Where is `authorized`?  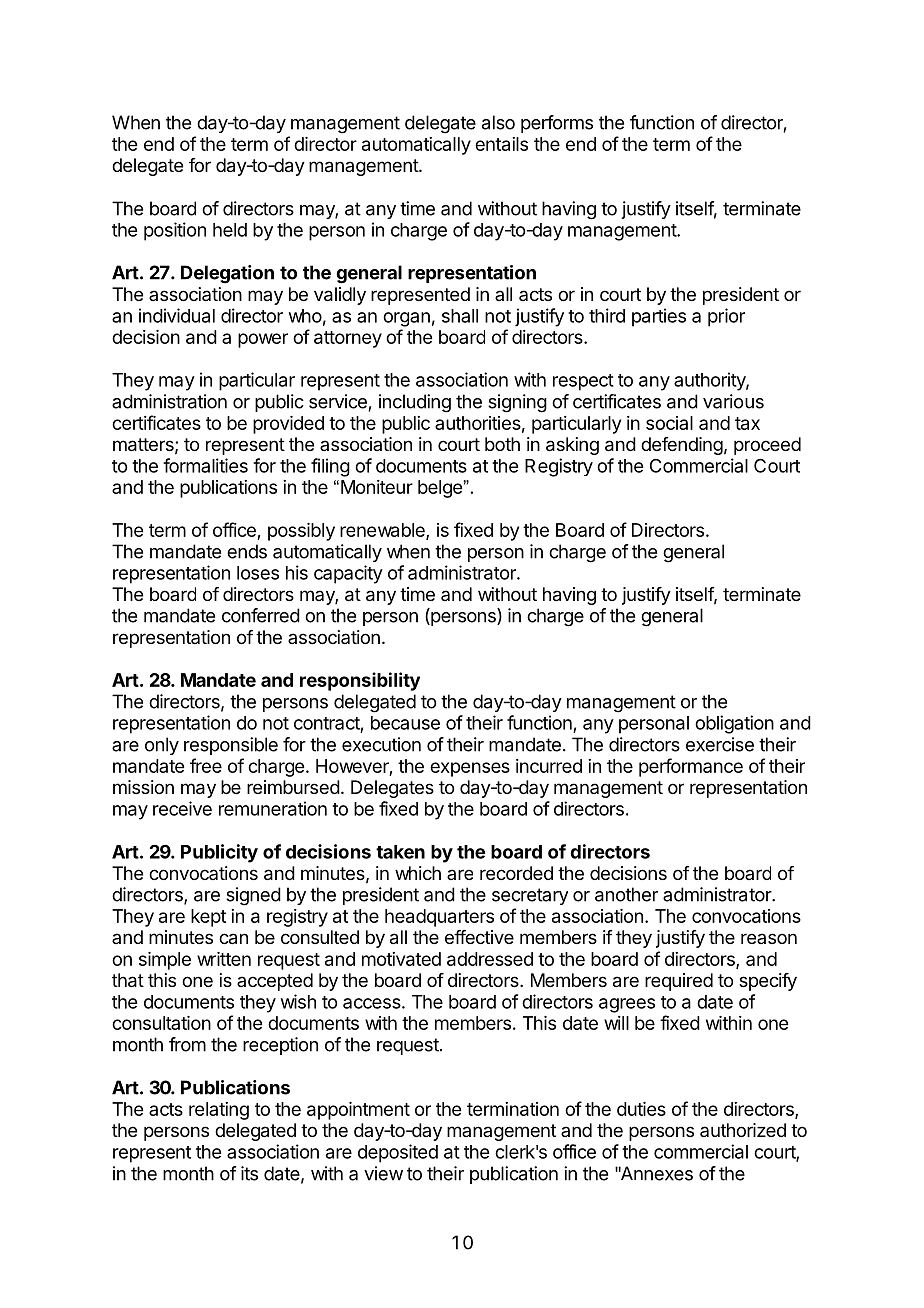
authorized is located at coordinates (743, 1130).
